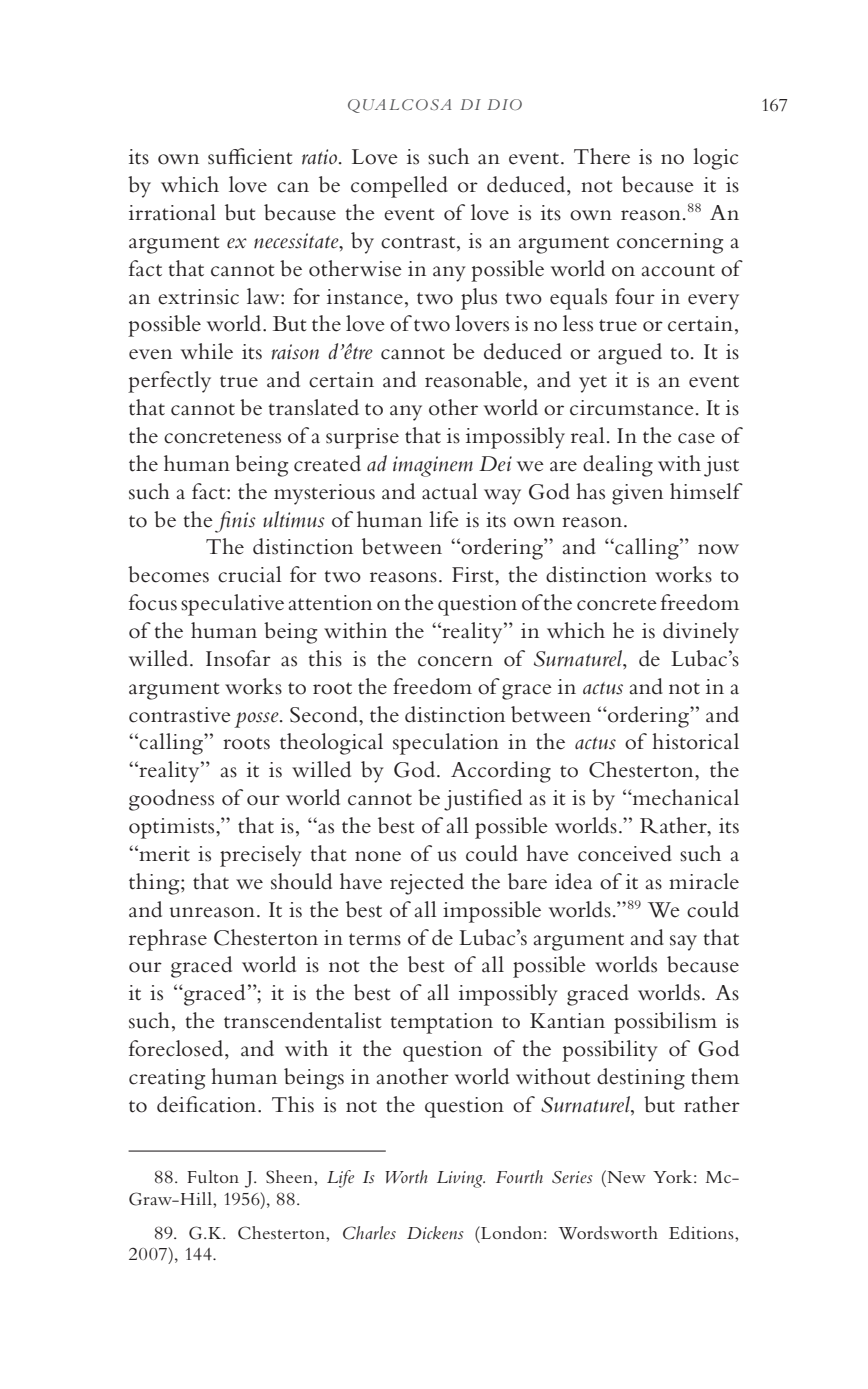  Describe the element at coordinates (446, 744) in the document. I see `speculation` at that location.
